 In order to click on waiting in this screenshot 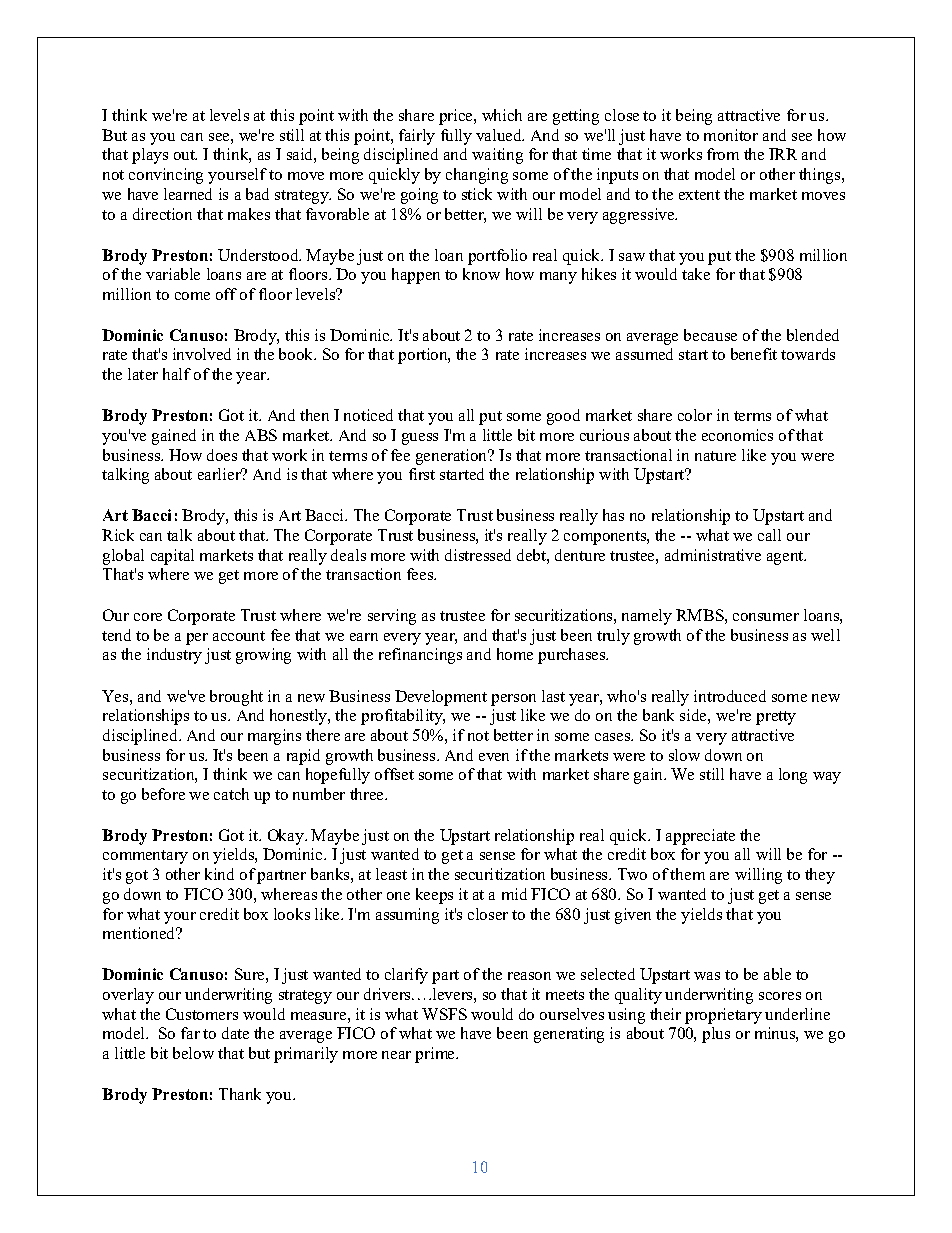, I will do `click(497, 156)`.
